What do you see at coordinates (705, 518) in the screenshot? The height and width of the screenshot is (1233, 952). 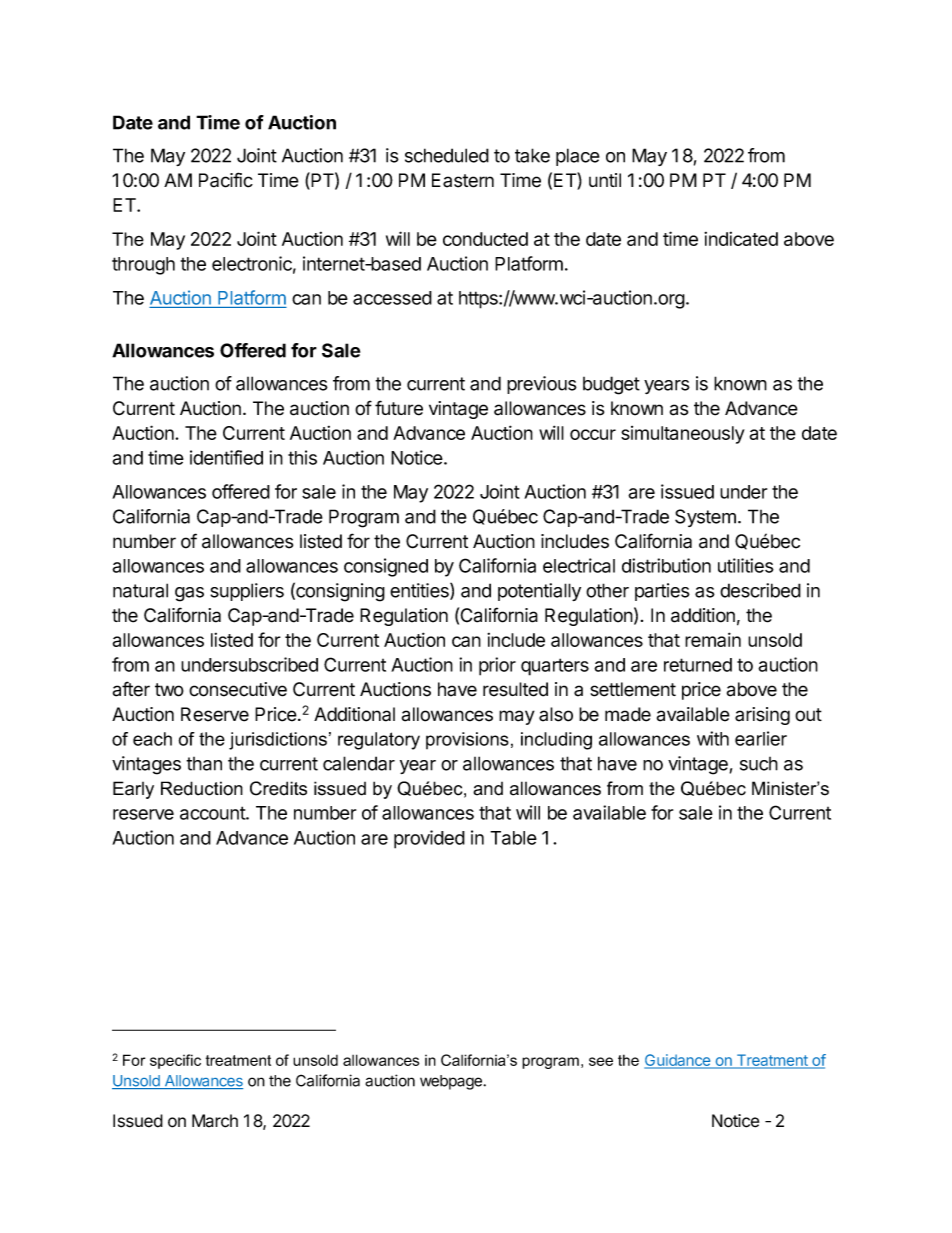 I see `System` at bounding box center [705, 518].
